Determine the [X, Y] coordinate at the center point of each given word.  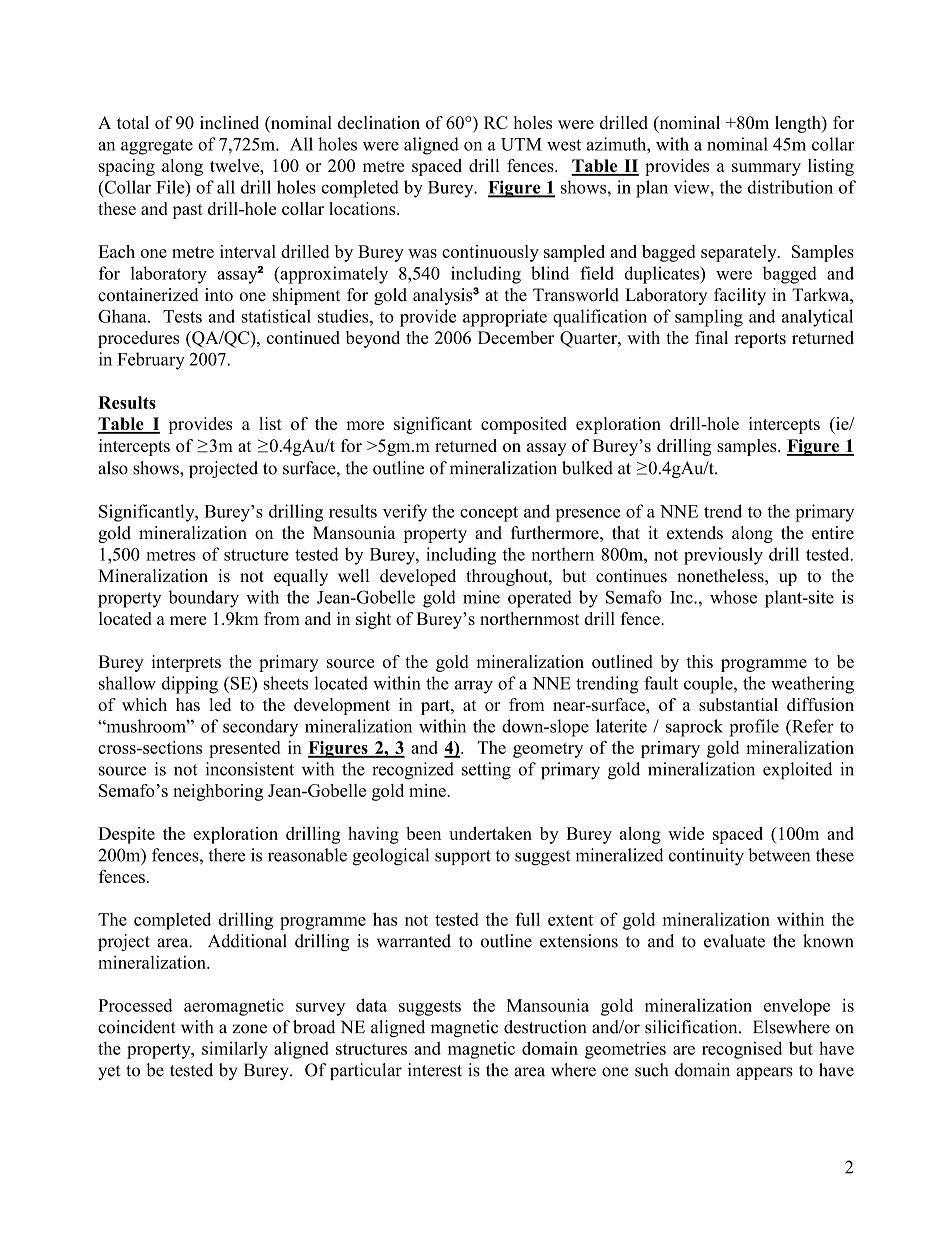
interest [435, 1070]
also [113, 468]
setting [486, 771]
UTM [521, 144]
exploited [797, 771]
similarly [235, 1050]
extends [695, 533]
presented [244, 749]
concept [489, 514]
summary [766, 169]
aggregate [157, 147]
